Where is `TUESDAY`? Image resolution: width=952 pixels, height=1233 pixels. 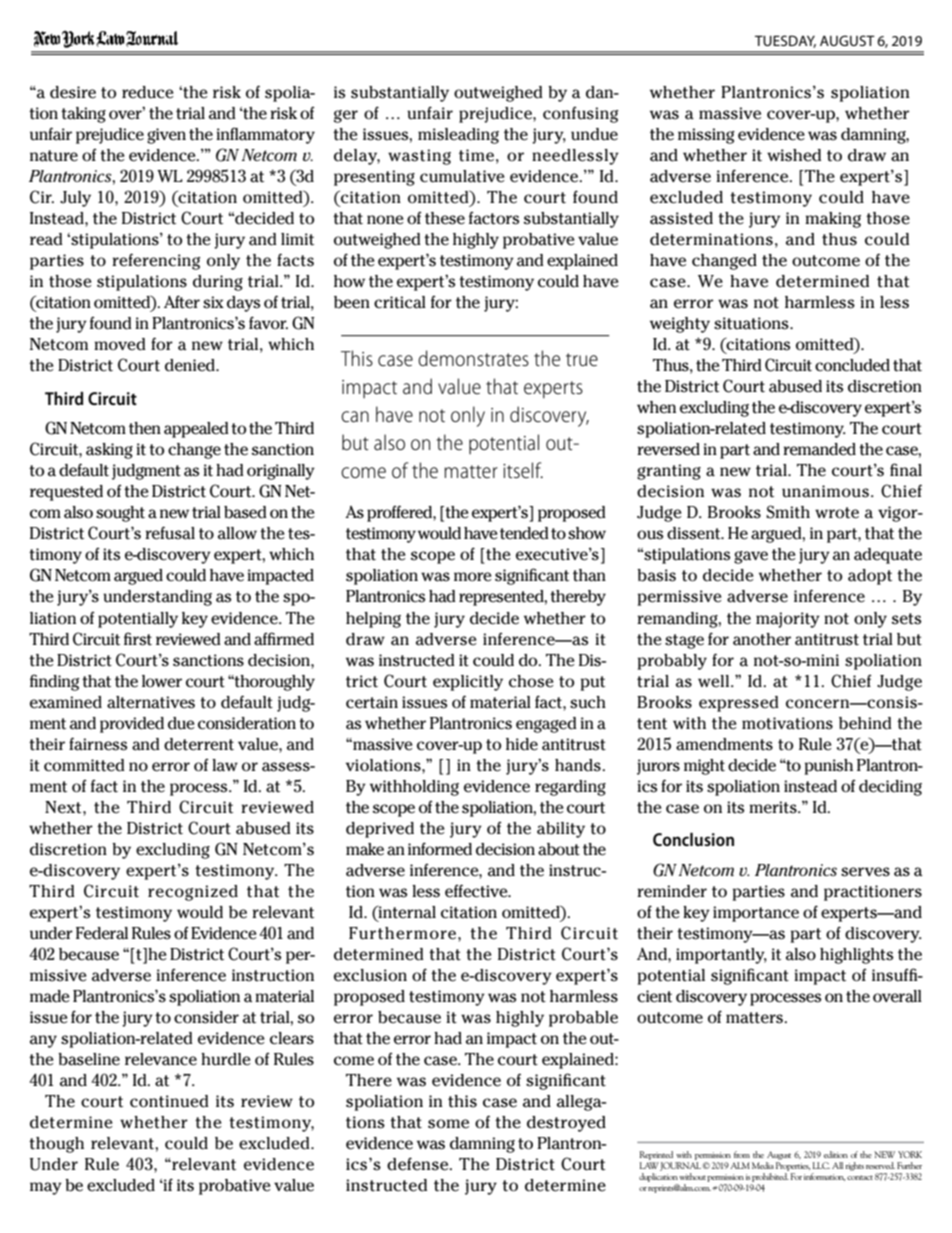
TUESDAY is located at coordinates (785, 41).
